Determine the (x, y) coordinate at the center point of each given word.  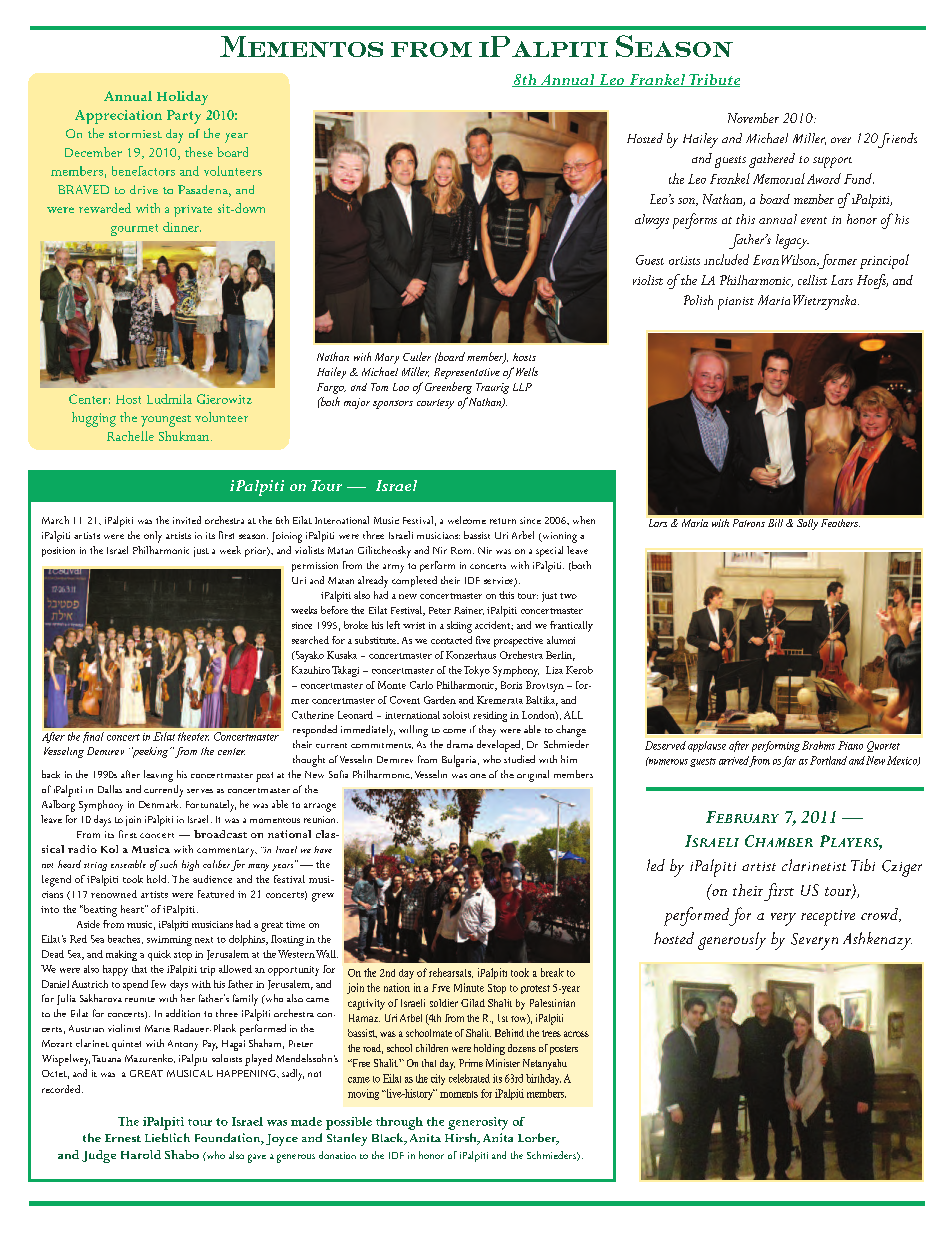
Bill (775, 523)
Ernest (123, 1138)
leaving (158, 776)
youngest (166, 421)
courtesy (435, 404)
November (753, 118)
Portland (828, 760)
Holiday (182, 98)
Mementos (301, 46)
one (478, 776)
